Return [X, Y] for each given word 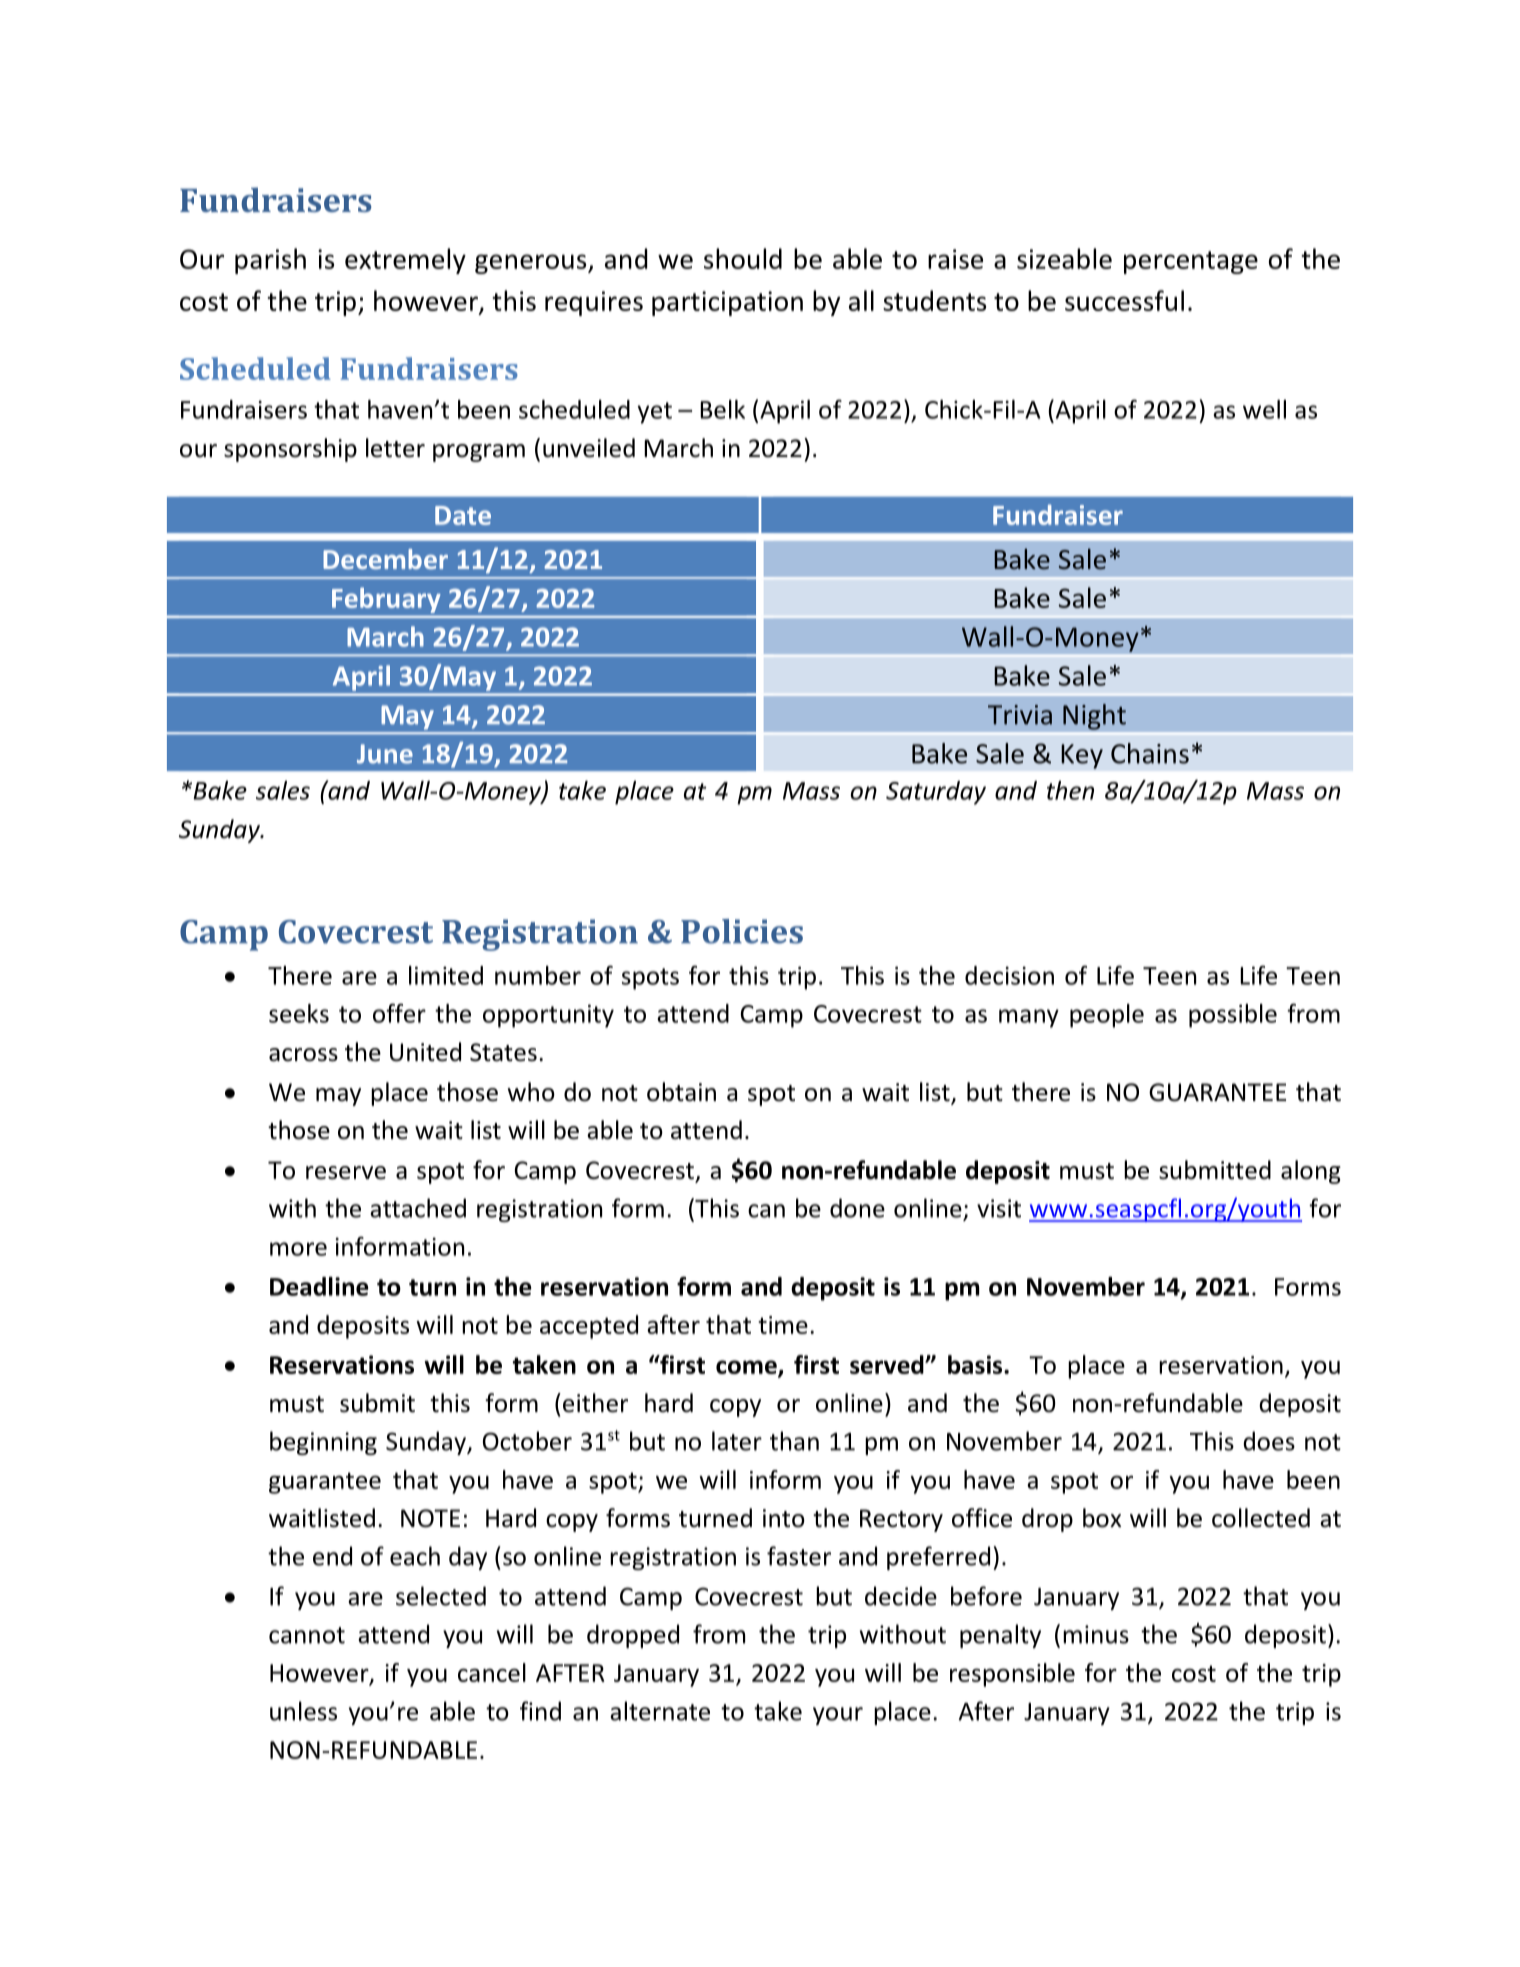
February [386, 600]
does [1269, 1441]
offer [399, 1013]
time [783, 1325]
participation [727, 303]
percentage [1191, 262]
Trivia [1020, 715]
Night [1094, 717]
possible [1233, 1016]
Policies [742, 931]
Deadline [319, 1286]
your [838, 1716]
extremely [405, 261]
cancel [492, 1672]
